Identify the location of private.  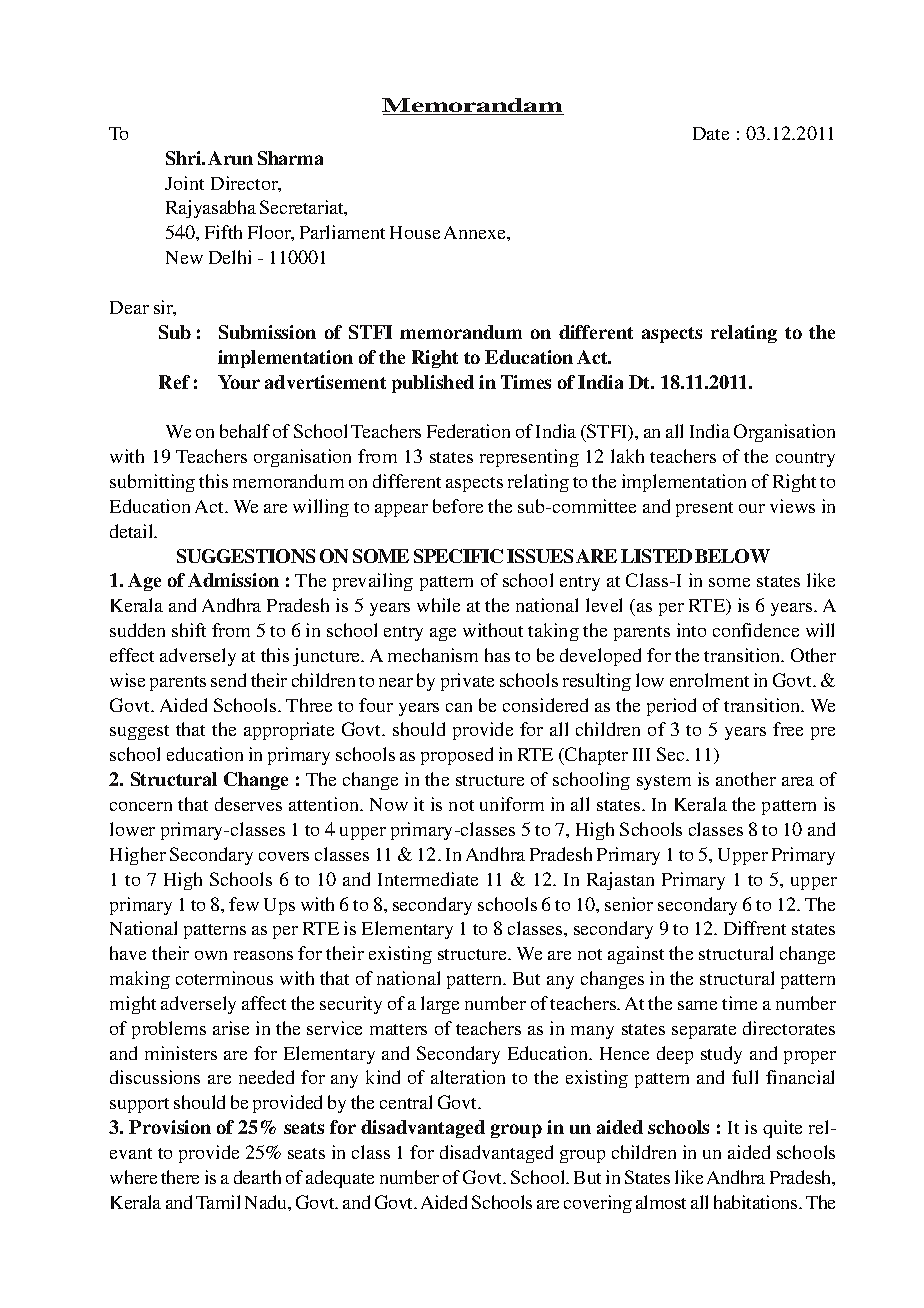
(467, 682).
